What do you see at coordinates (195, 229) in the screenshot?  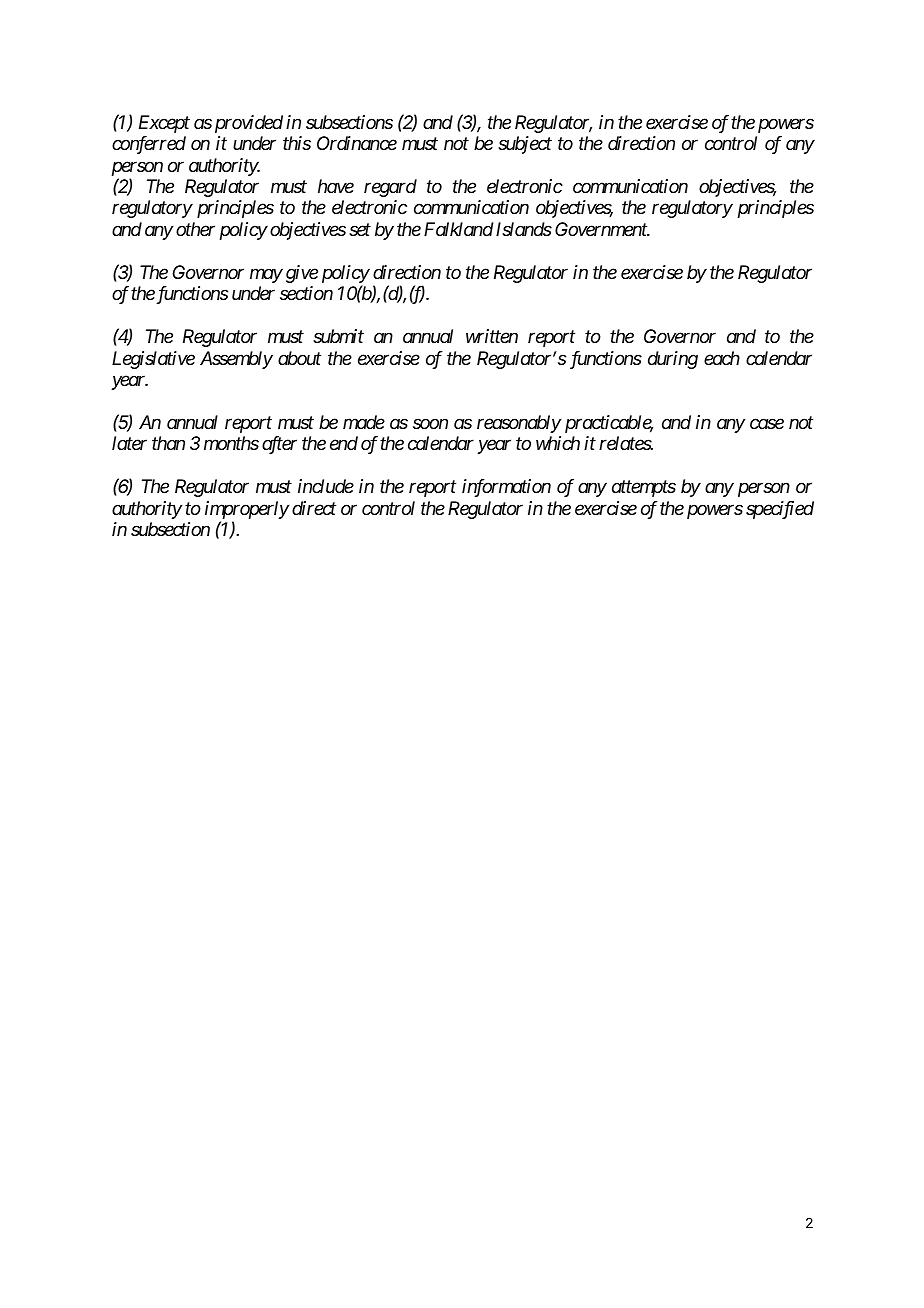 I see `other` at bounding box center [195, 229].
